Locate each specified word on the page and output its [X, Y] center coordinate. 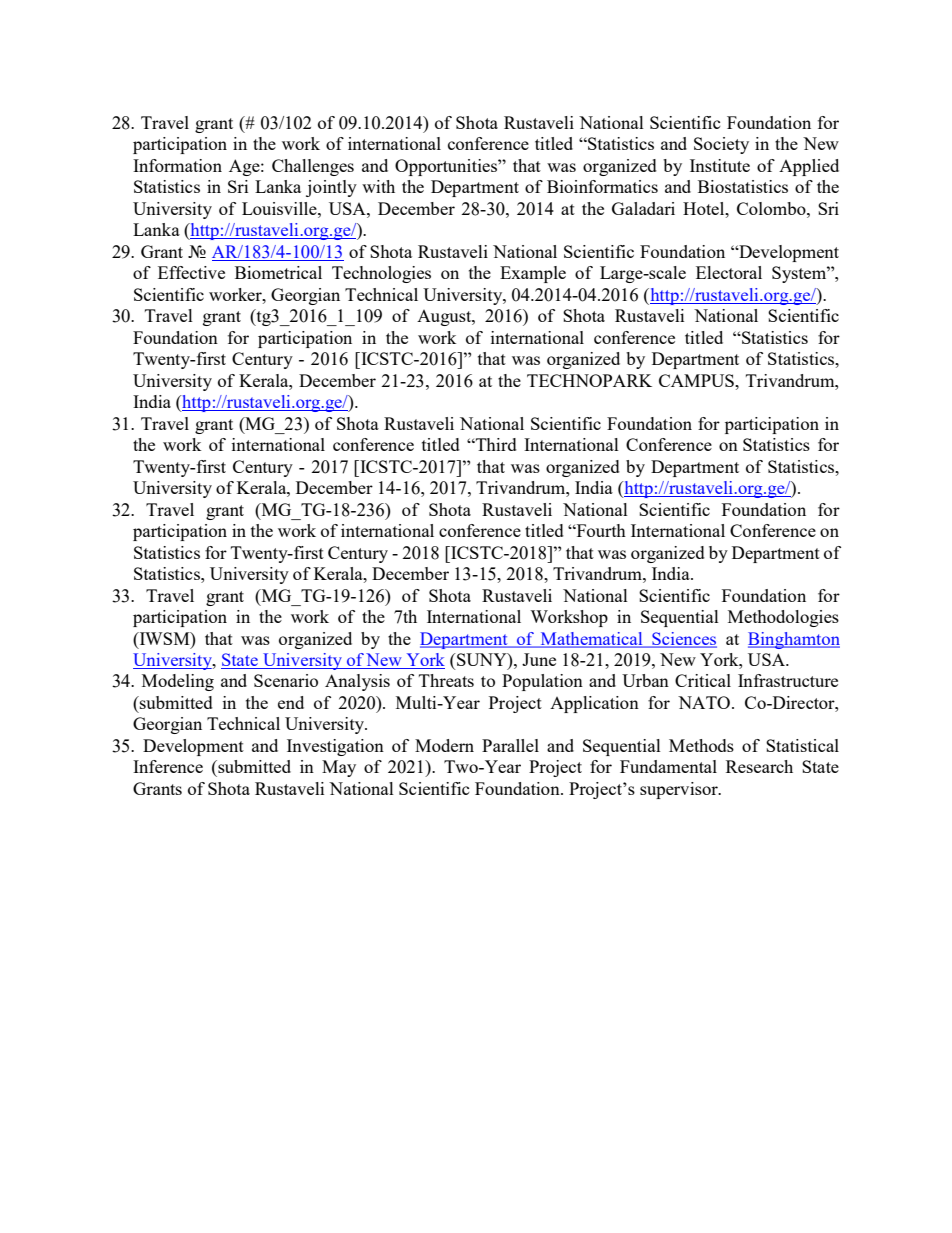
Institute [720, 165]
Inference [168, 766]
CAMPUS [697, 380]
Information [177, 165]
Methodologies [783, 618]
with [378, 186]
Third [495, 444]
